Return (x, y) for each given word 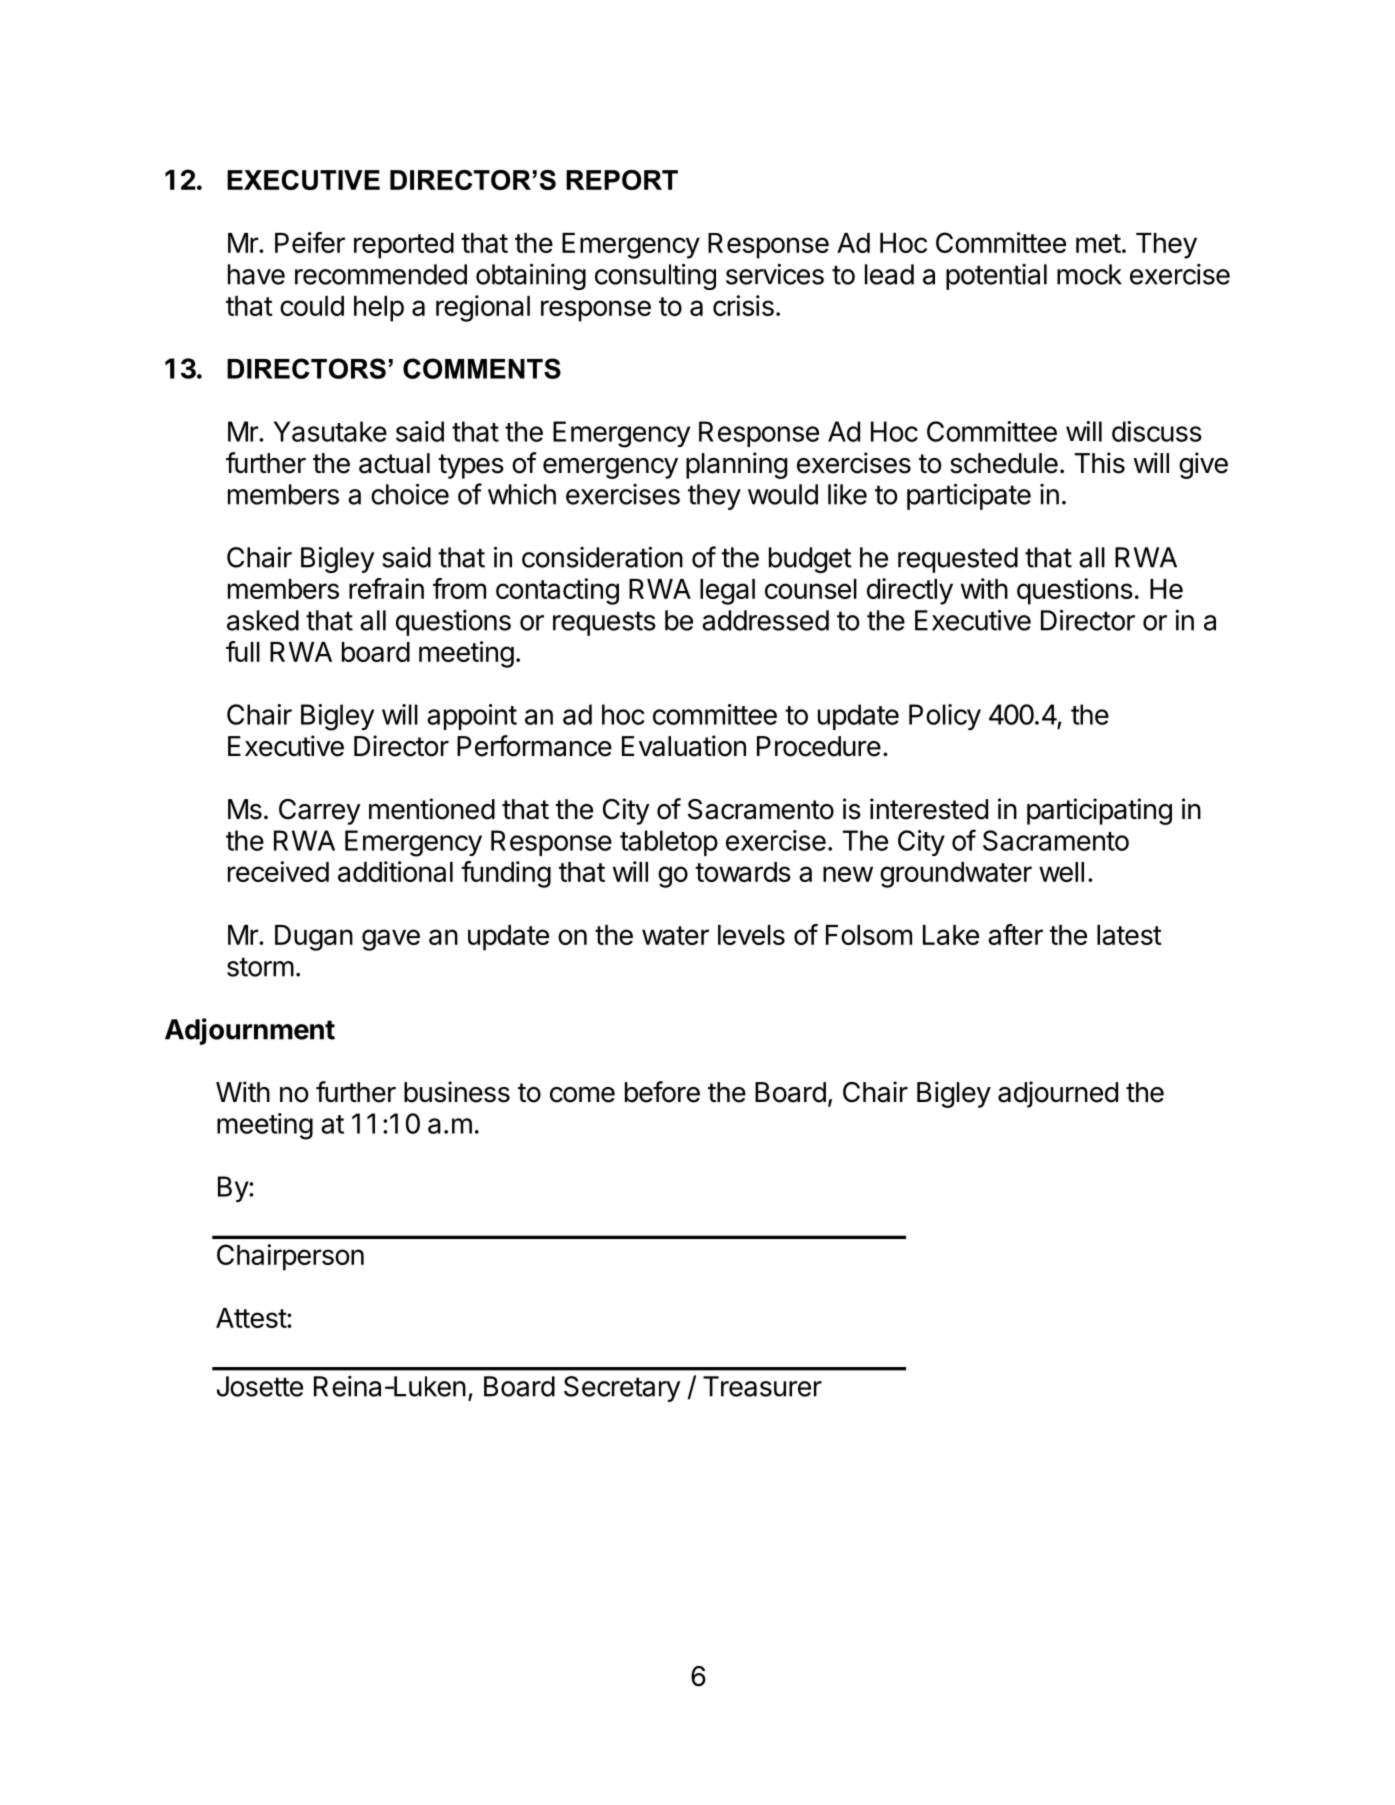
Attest (252, 1318)
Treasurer (762, 1386)
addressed (765, 620)
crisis (743, 305)
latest (1129, 935)
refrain (386, 588)
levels (751, 935)
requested (958, 560)
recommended (381, 274)
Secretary (622, 1389)
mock (1089, 274)
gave (391, 940)
